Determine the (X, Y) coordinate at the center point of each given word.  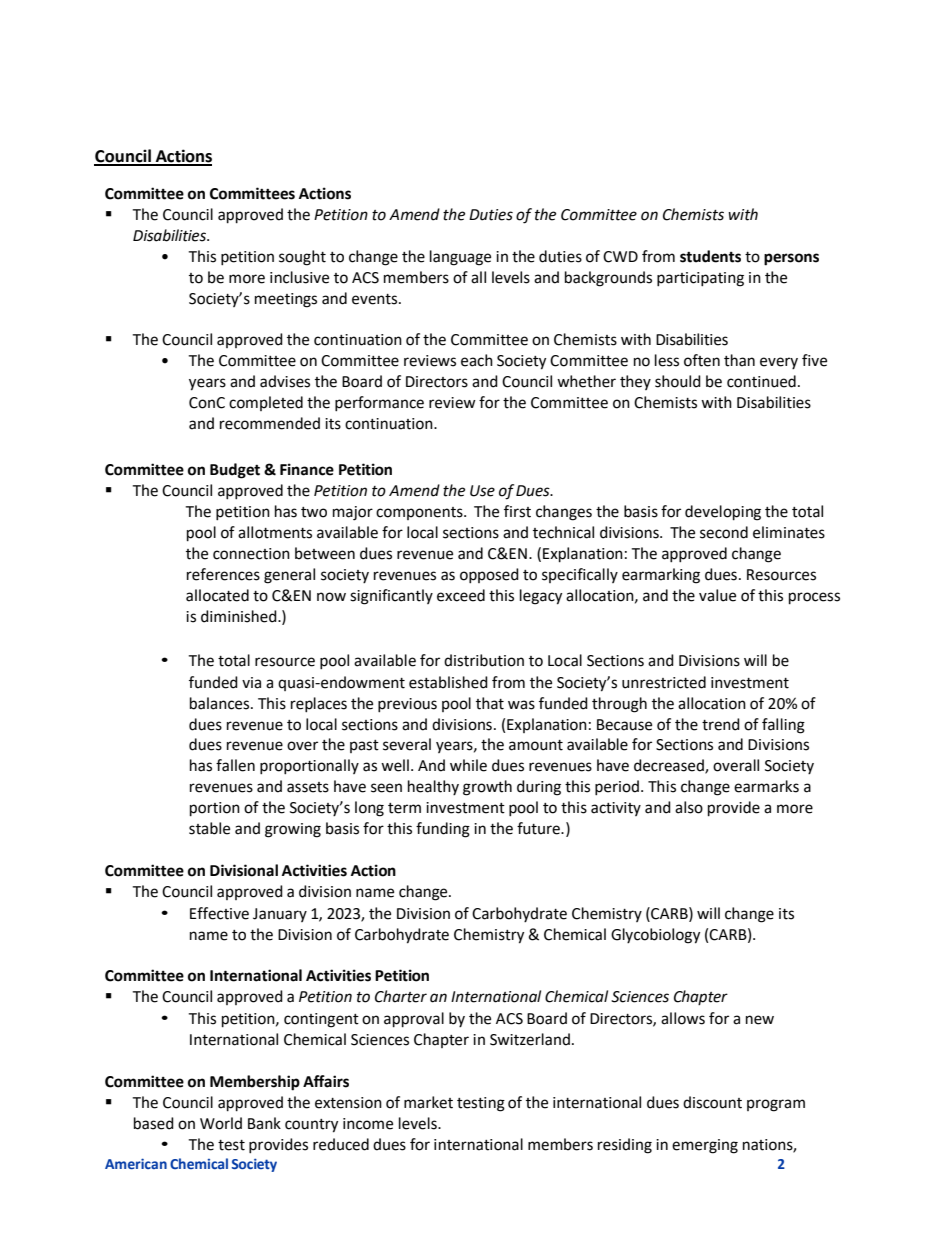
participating (700, 279)
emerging (705, 1146)
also (689, 807)
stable (209, 828)
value (717, 595)
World (221, 1123)
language (460, 258)
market (428, 1102)
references (223, 574)
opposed (489, 575)
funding (443, 830)
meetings (286, 300)
